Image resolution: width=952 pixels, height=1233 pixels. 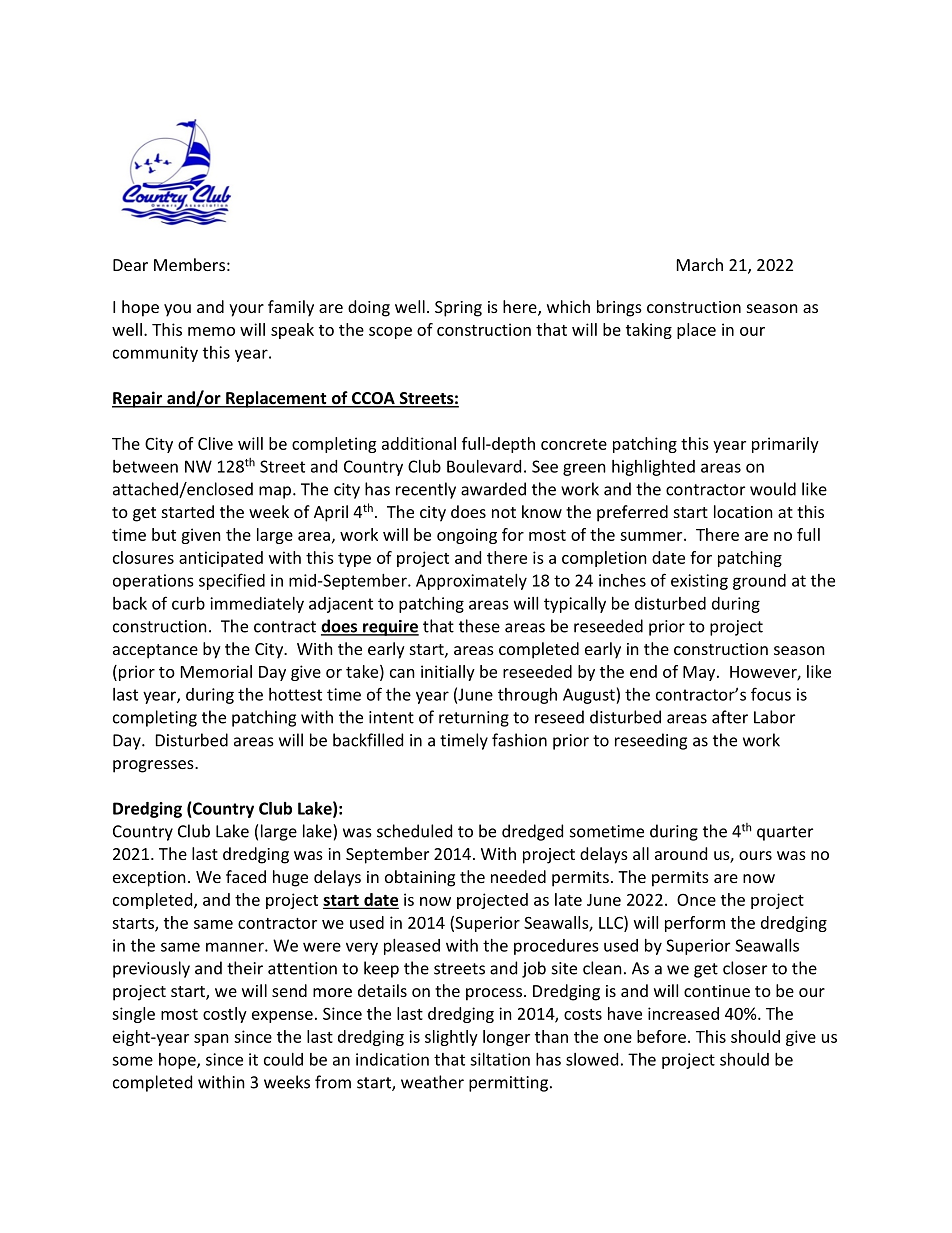 I want to click on May, so click(x=700, y=673).
